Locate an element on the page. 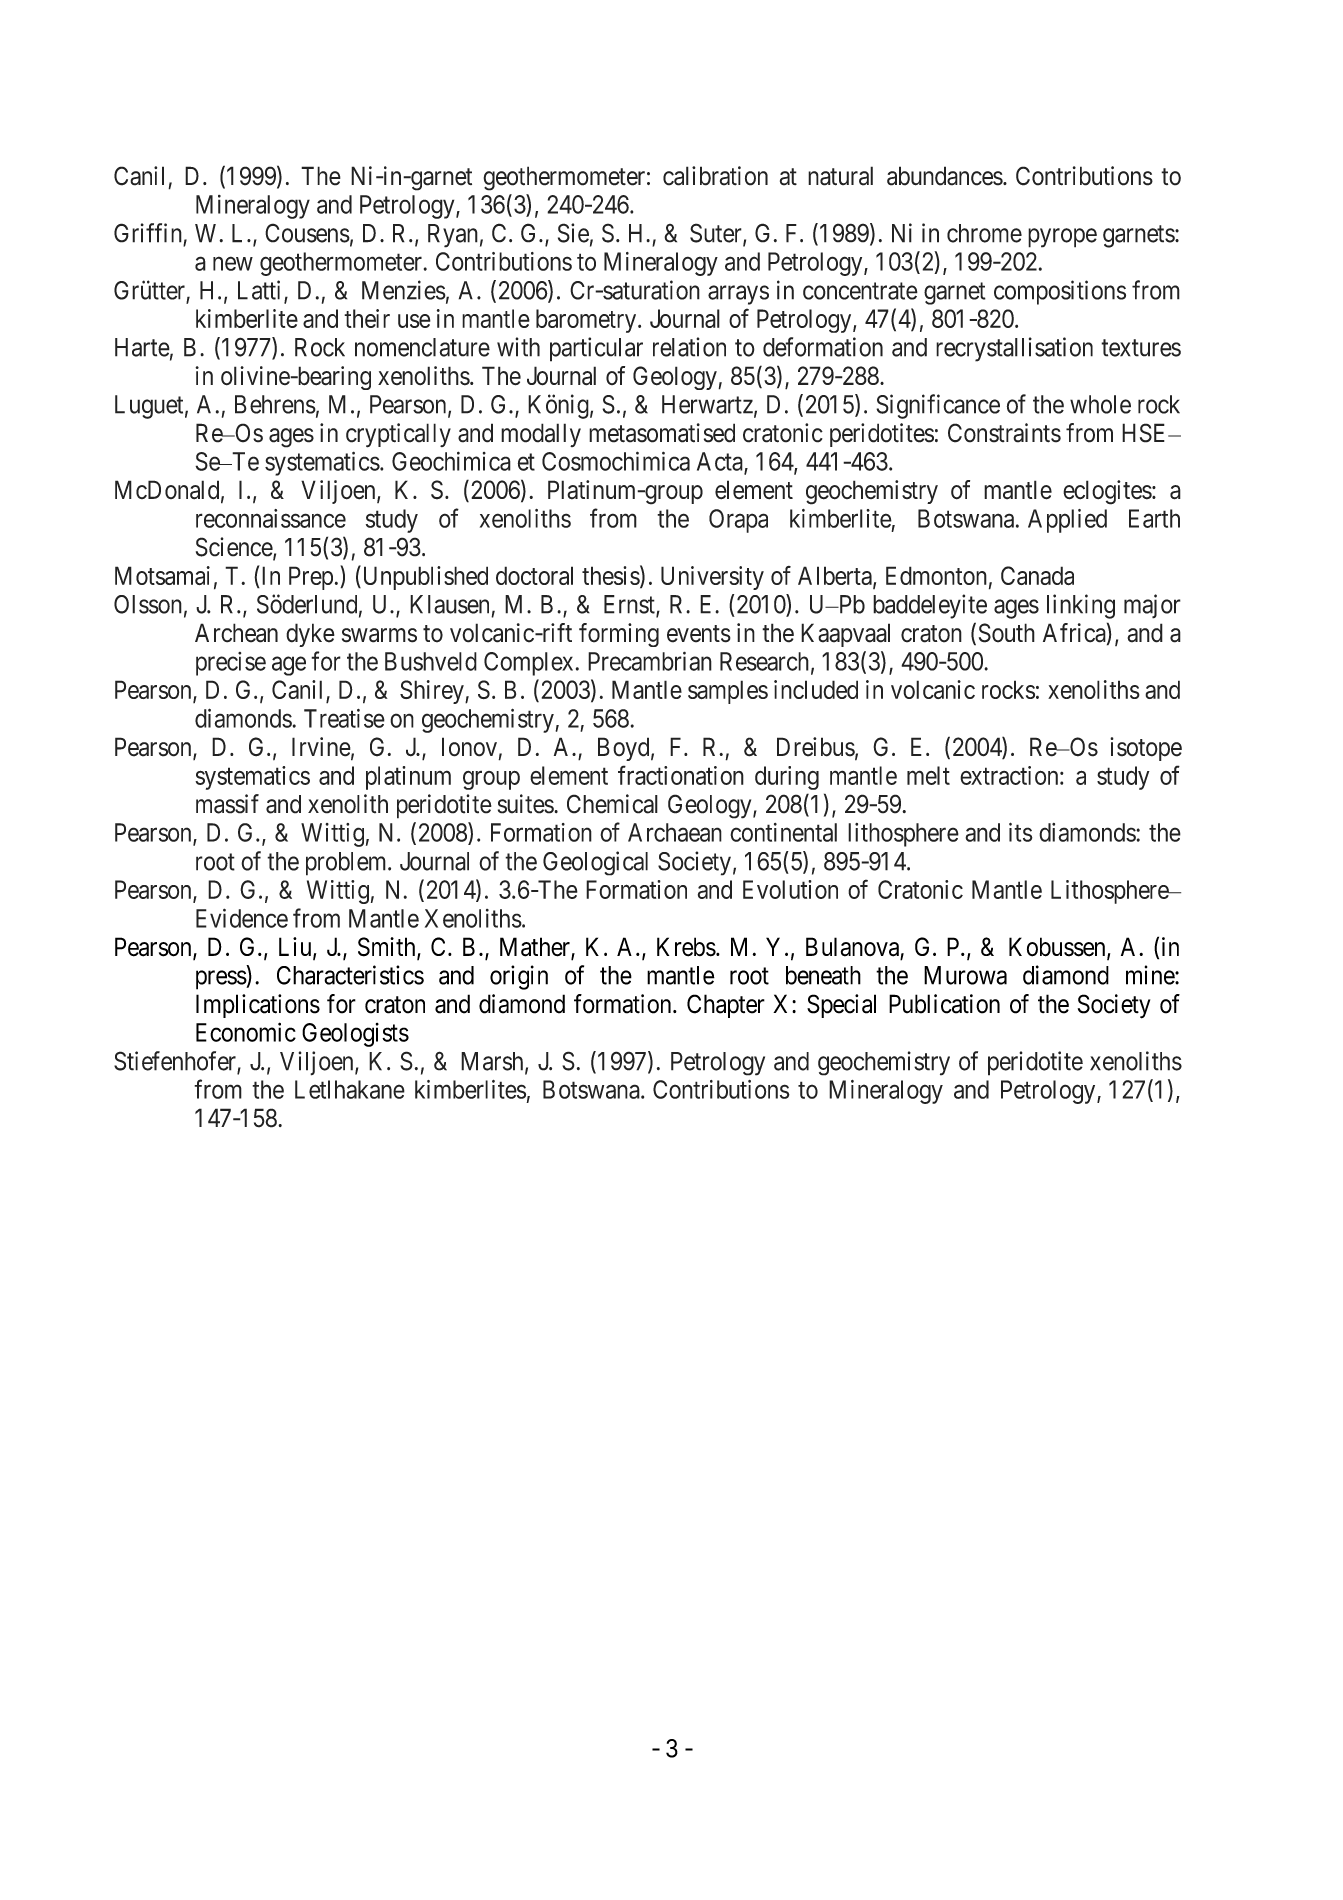  linking is located at coordinates (1081, 606).
